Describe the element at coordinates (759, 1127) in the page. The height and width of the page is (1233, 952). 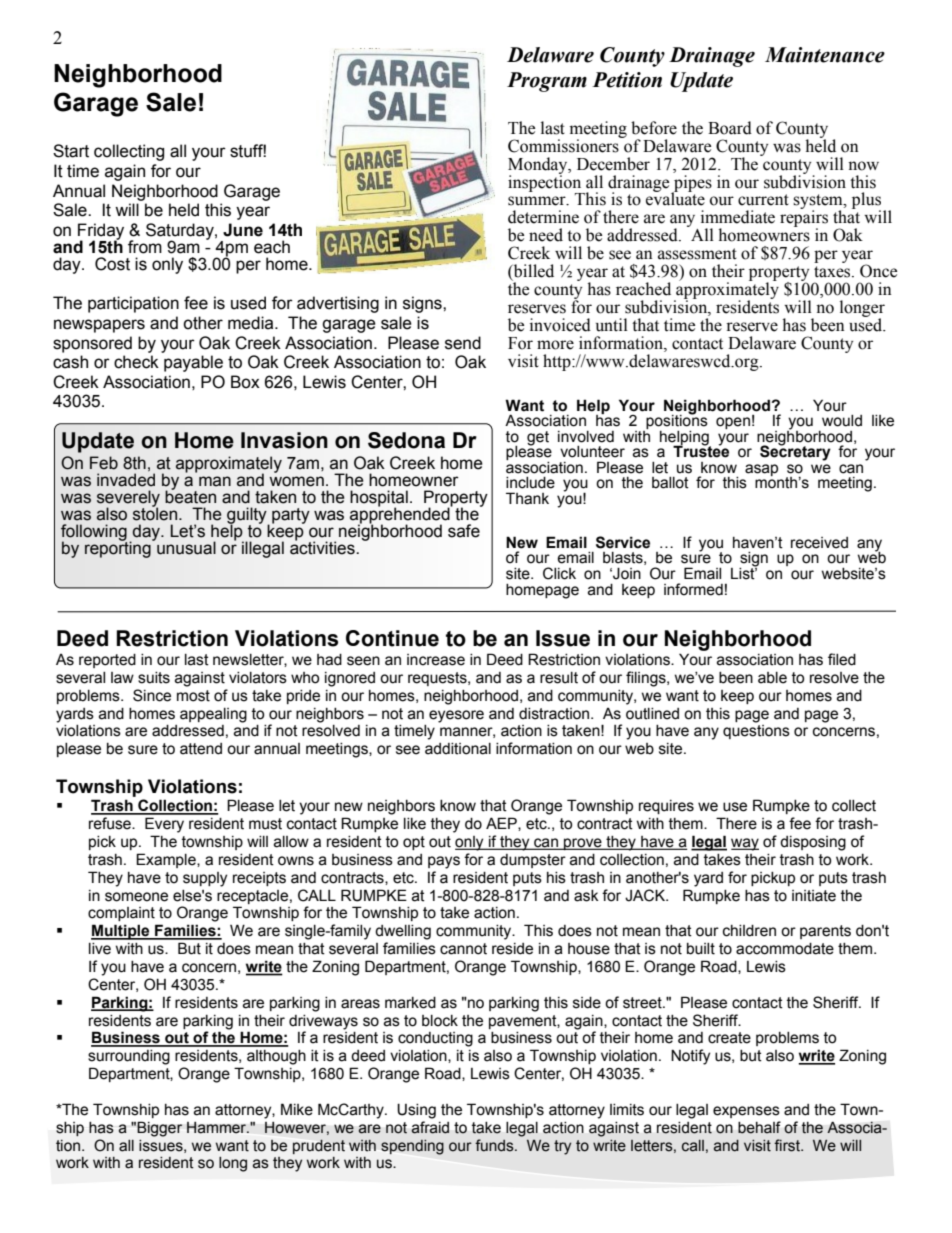
I see `behalf` at that location.
